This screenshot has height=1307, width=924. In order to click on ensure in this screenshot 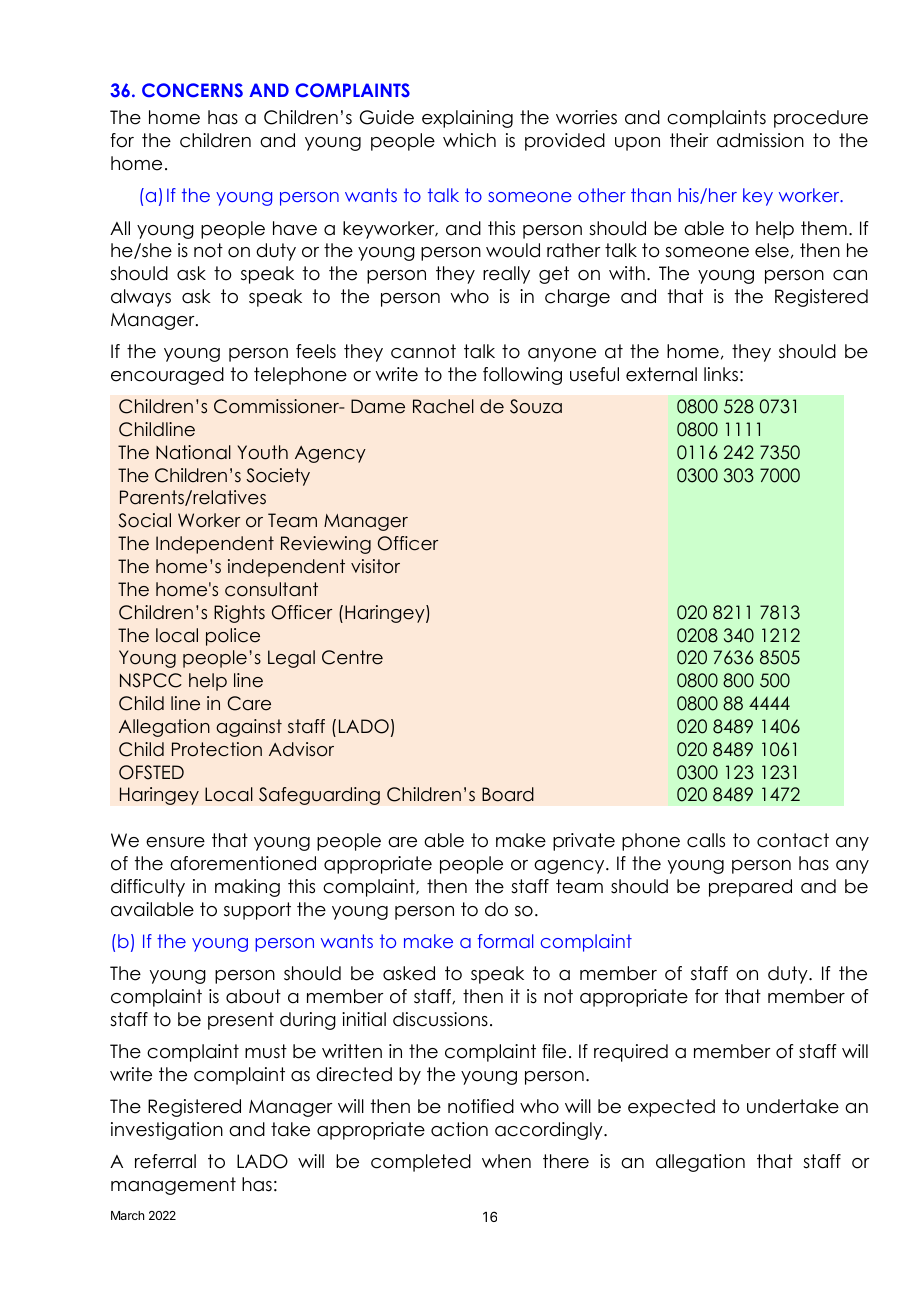, I will do `click(175, 842)`.
